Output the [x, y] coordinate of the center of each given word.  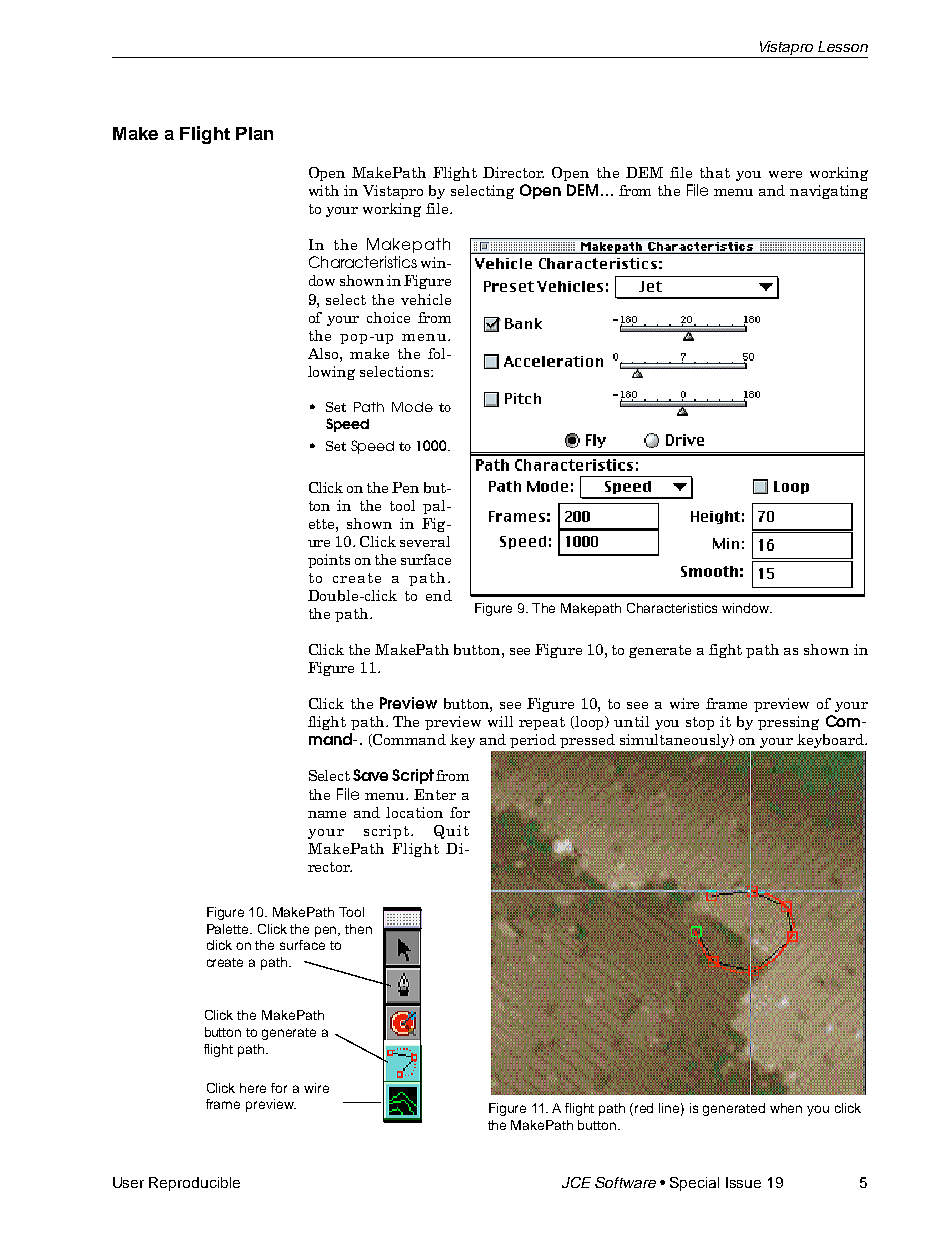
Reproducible [194, 1184]
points [329, 561]
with [324, 190]
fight [725, 651]
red [644, 1108]
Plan [254, 133]
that [715, 172]
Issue [743, 1182]
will [500, 721]
